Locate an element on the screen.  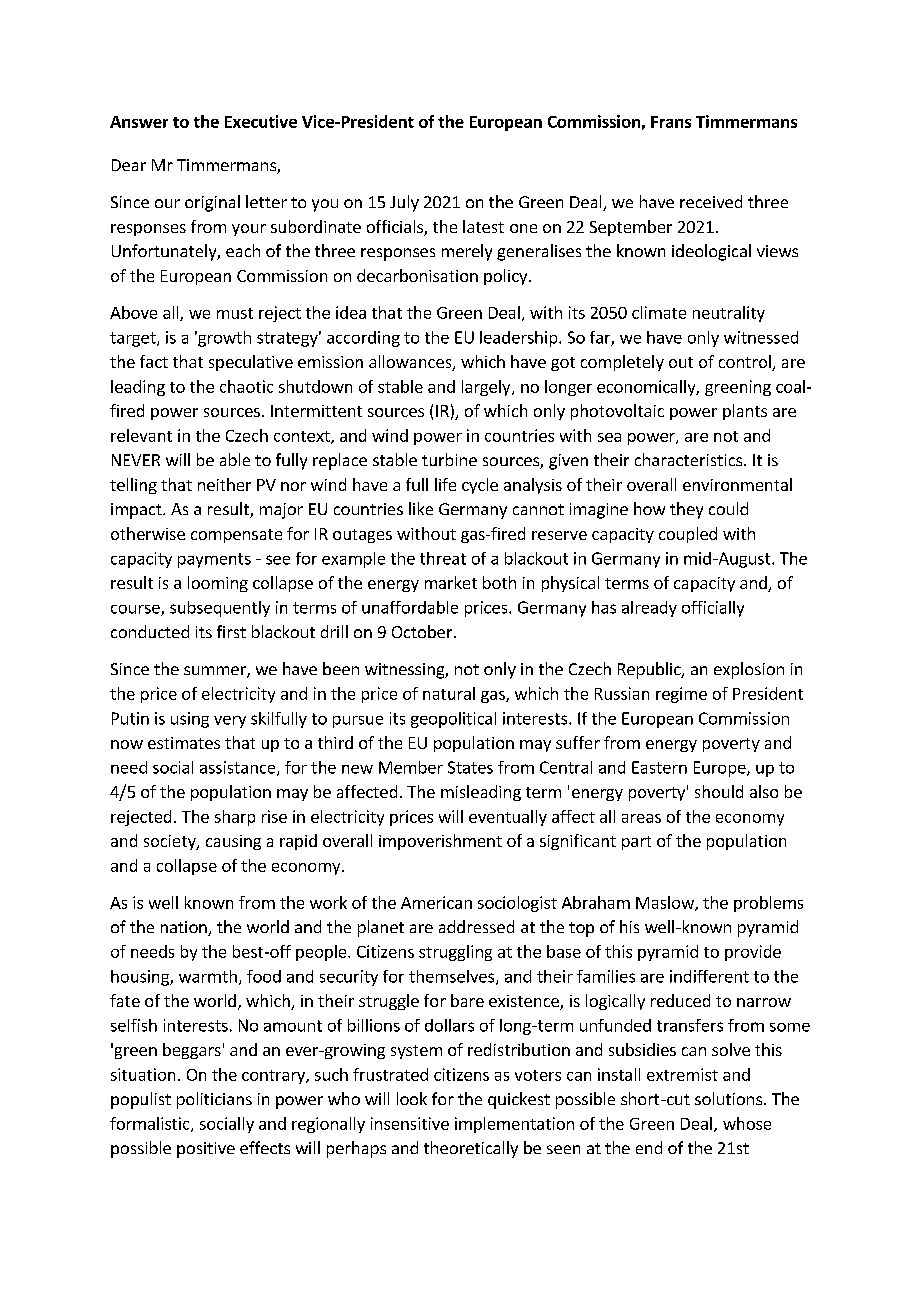
Frans is located at coordinates (671, 122).
